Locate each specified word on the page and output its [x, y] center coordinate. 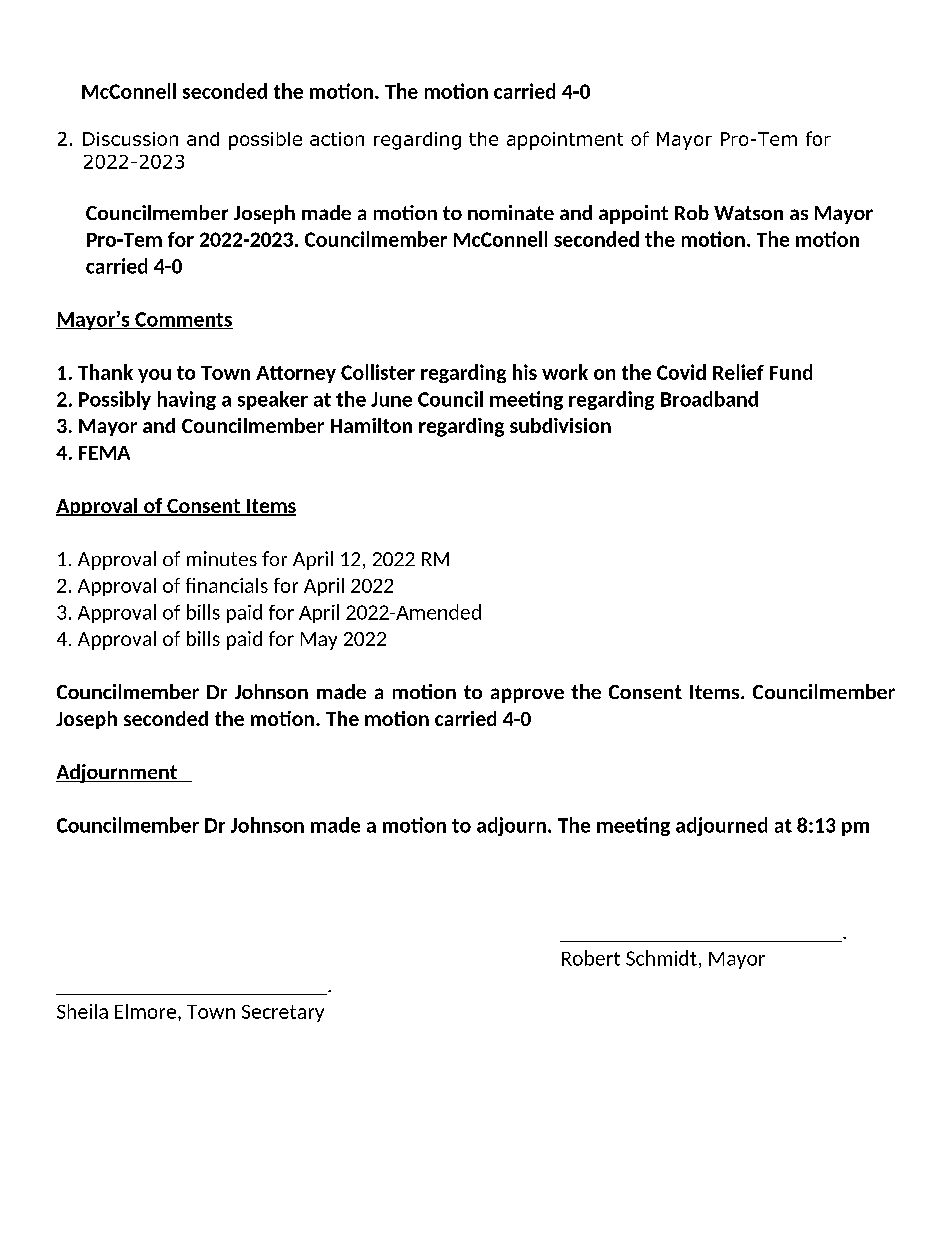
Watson [748, 213]
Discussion [130, 139]
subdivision [560, 425]
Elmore [145, 1011]
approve [527, 695]
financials [227, 585]
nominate [511, 212]
